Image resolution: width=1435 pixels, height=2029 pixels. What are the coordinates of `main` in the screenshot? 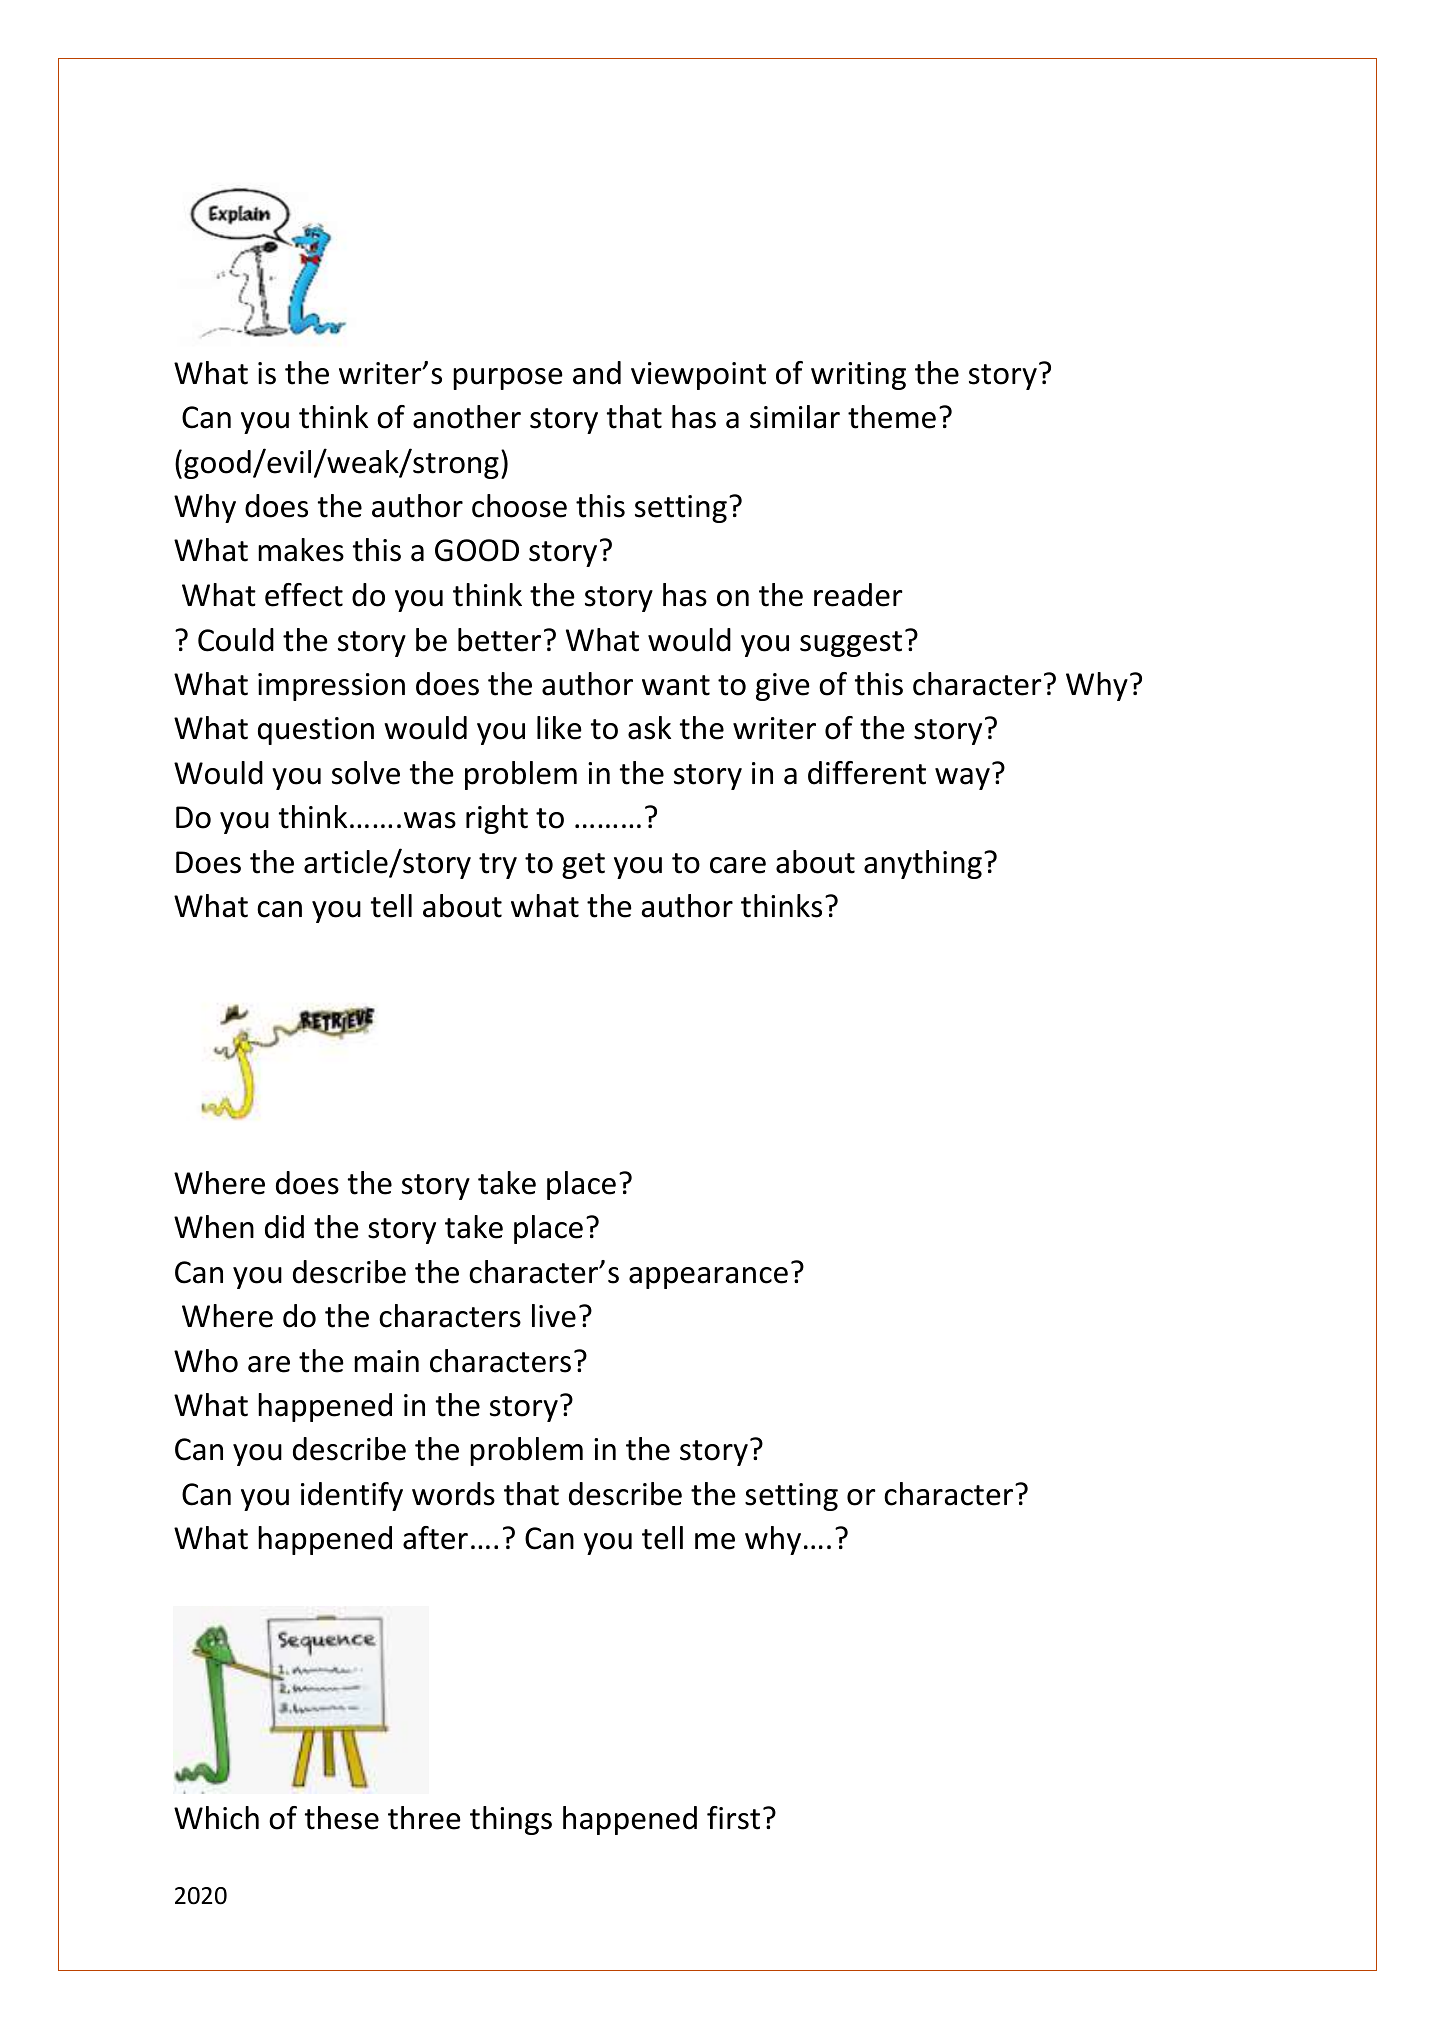 It's located at (386, 1361).
